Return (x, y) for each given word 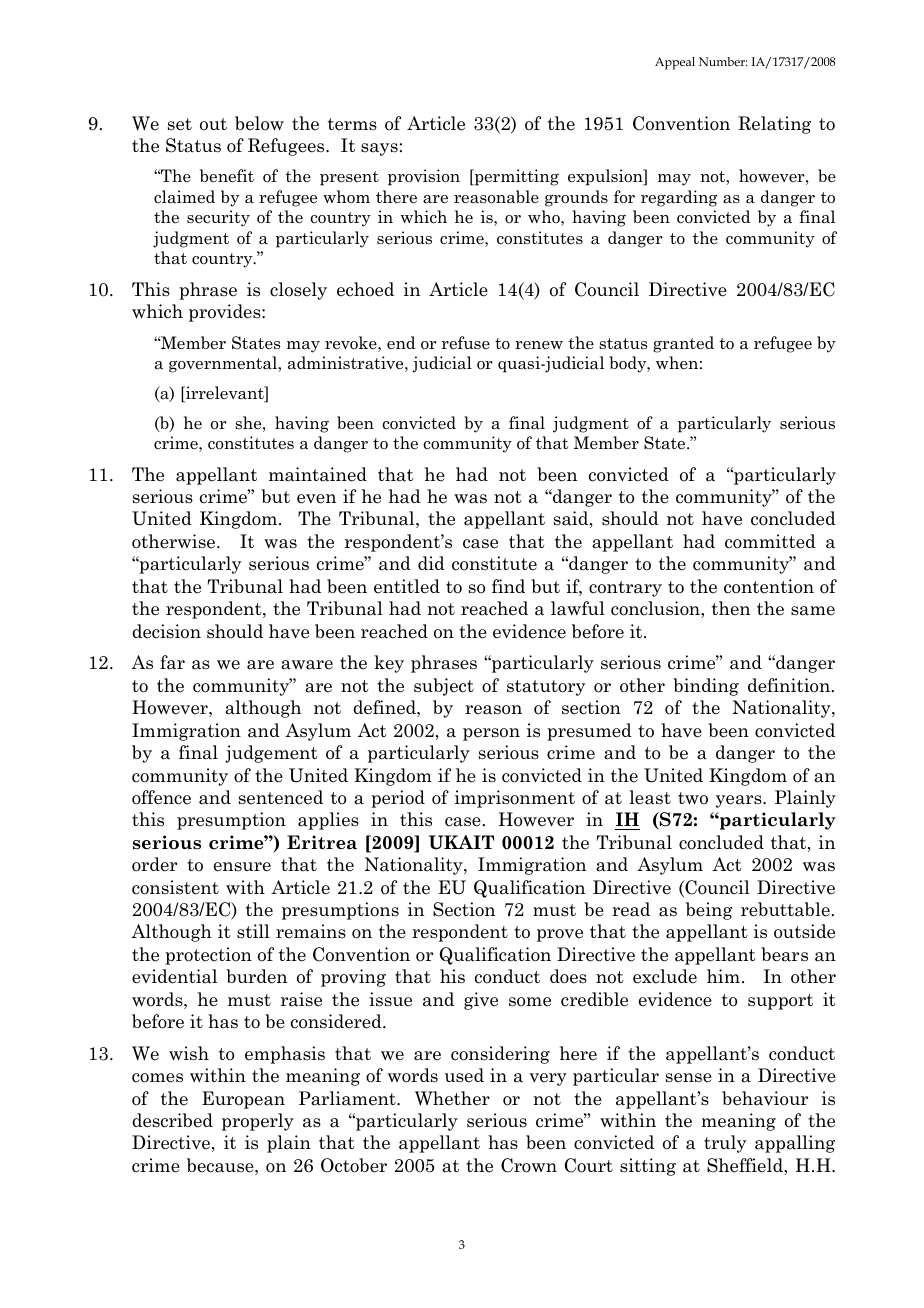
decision (166, 631)
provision (424, 177)
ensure (242, 867)
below (259, 123)
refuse (466, 343)
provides (226, 313)
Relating (774, 125)
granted (683, 344)
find (508, 586)
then (731, 608)
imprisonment (515, 799)
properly (258, 1122)
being (709, 911)
